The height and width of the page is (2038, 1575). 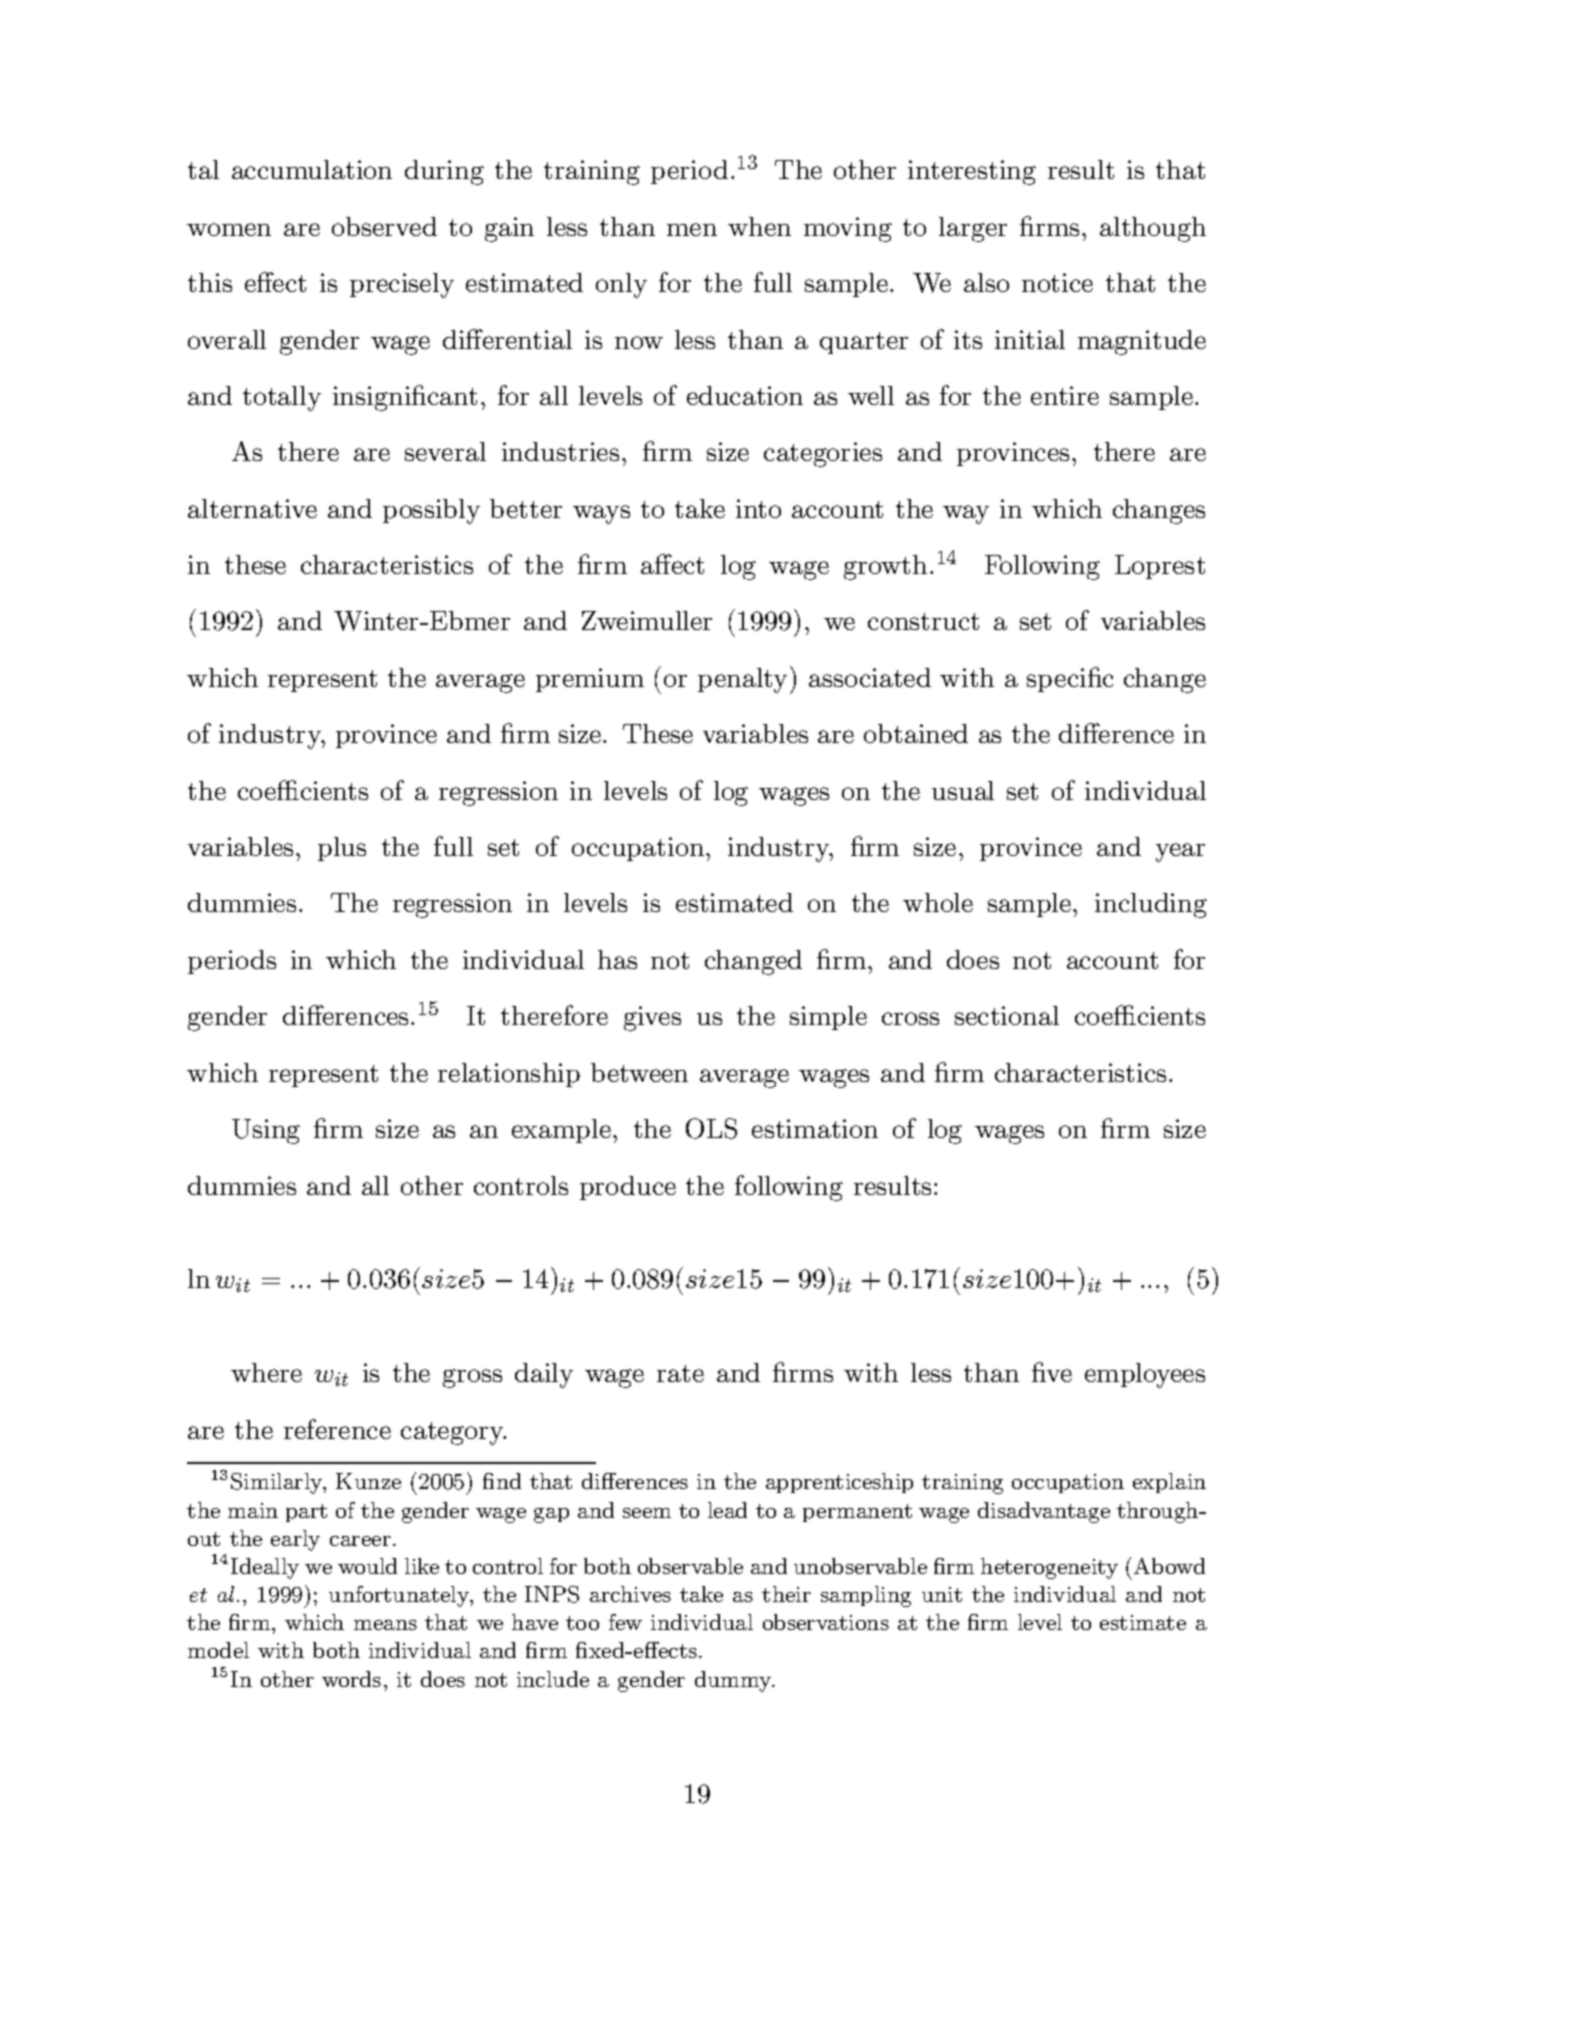 What do you see at coordinates (1007, 1015) in the page?
I see `sectional` at bounding box center [1007, 1015].
